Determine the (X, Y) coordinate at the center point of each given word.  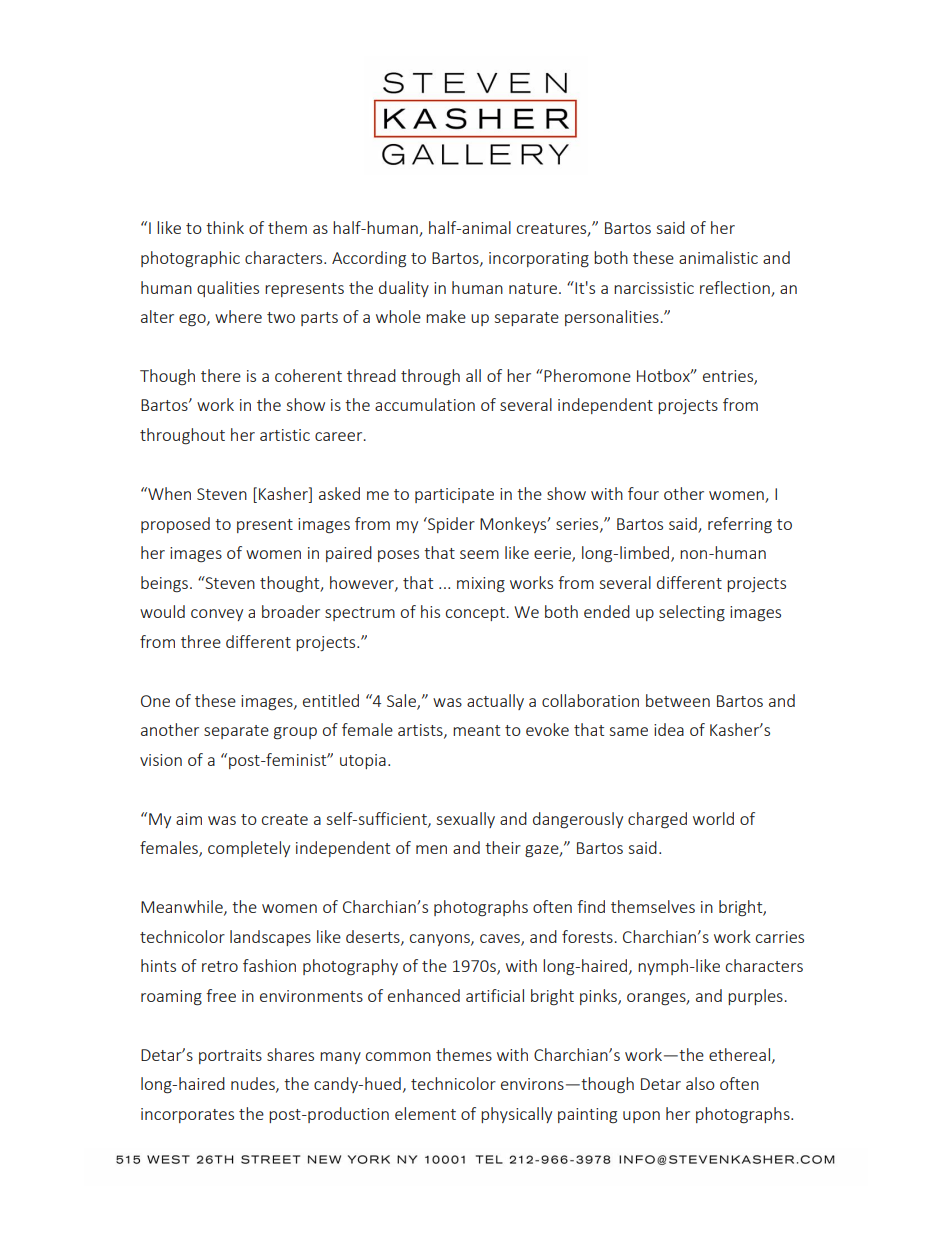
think (225, 227)
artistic (285, 435)
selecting (692, 613)
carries (780, 937)
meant (476, 730)
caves (501, 939)
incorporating (539, 260)
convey (217, 615)
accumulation (425, 404)
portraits (230, 1056)
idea (669, 729)
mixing (481, 585)
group (295, 733)
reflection (735, 287)
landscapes (270, 938)
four (643, 493)
